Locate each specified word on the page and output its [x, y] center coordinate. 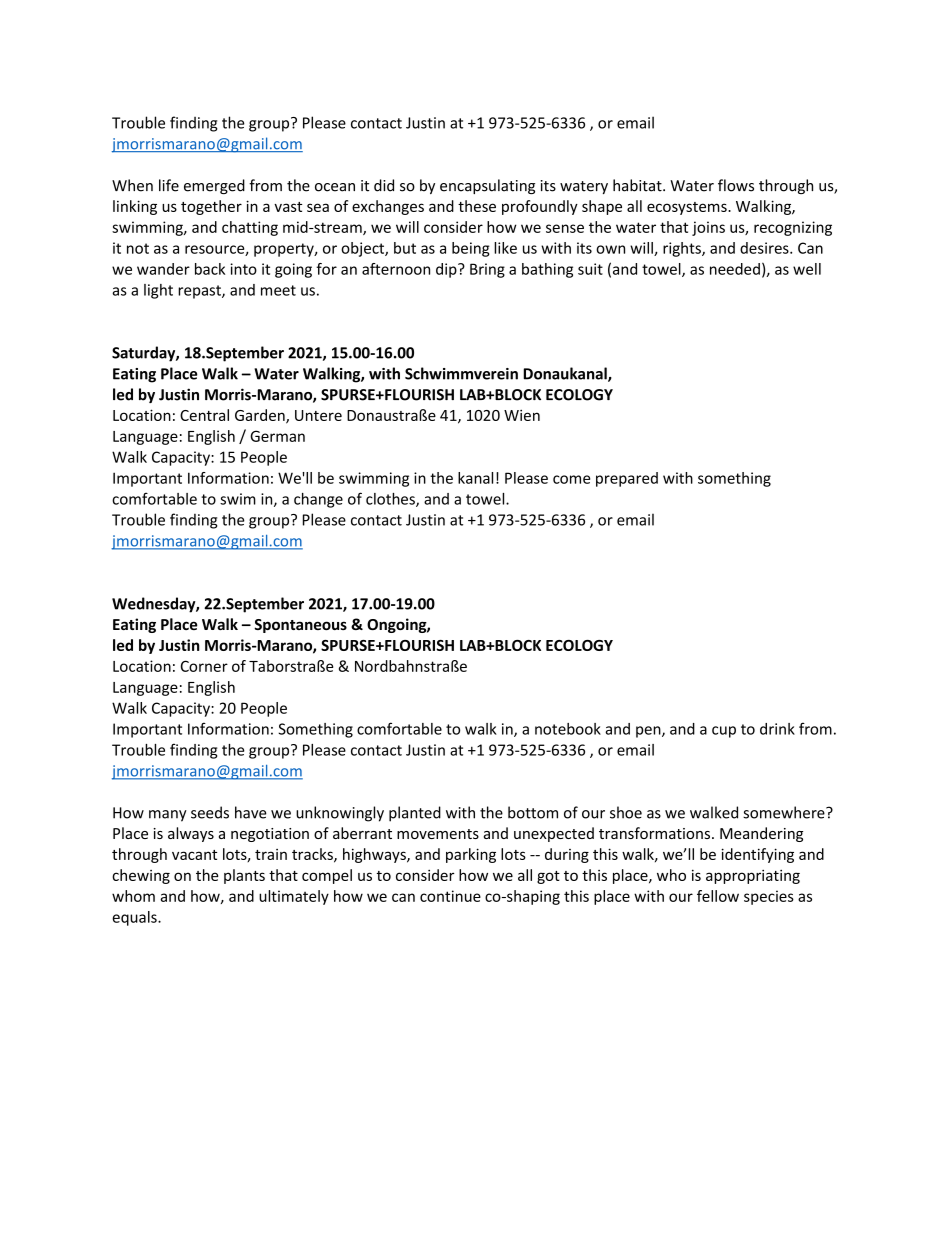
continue [450, 896]
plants [244, 876]
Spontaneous [300, 626]
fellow [718, 896]
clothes [391, 500]
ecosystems [688, 208]
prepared [627, 479]
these [477, 206]
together [211, 207]
